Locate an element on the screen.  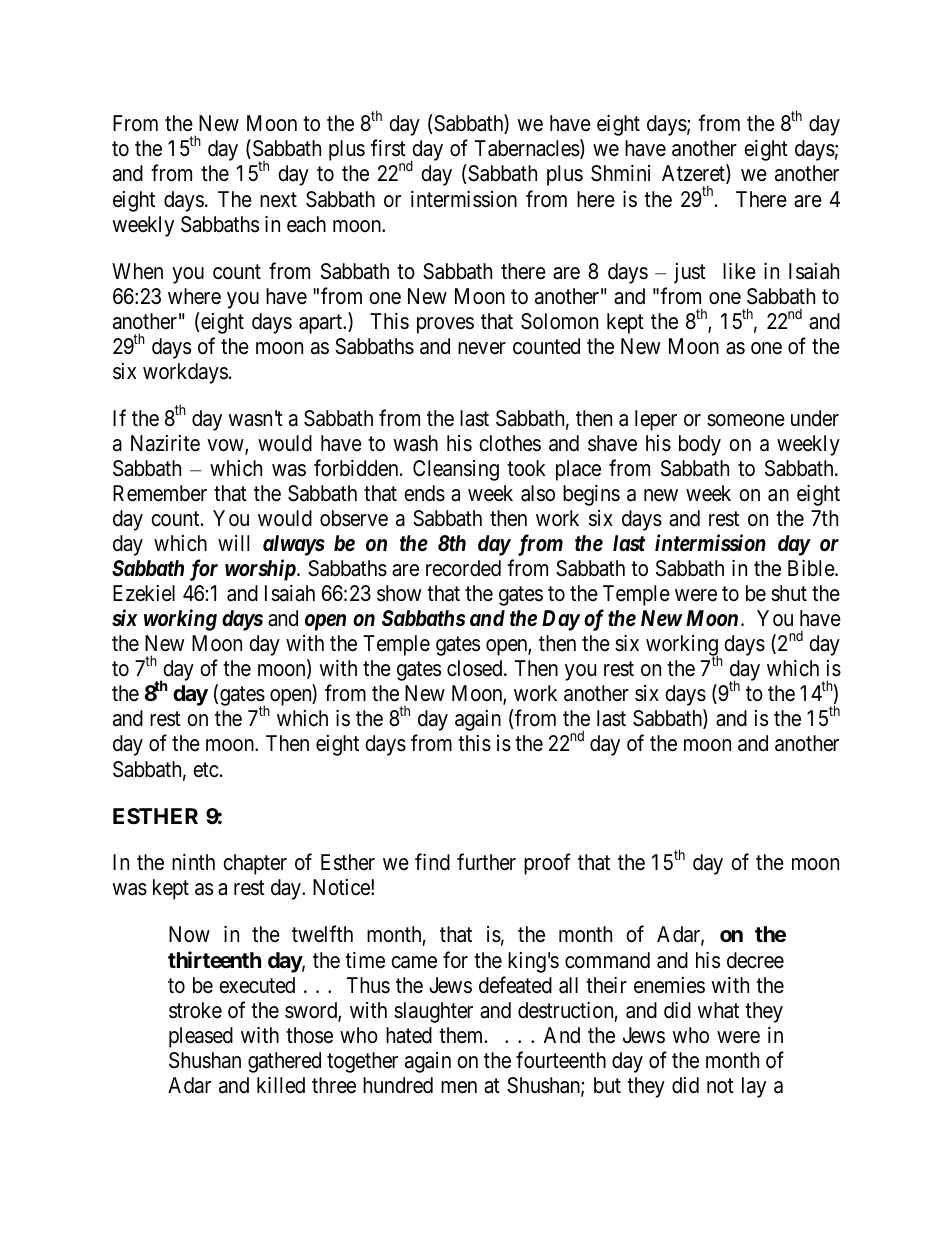
proof is located at coordinates (547, 864).
